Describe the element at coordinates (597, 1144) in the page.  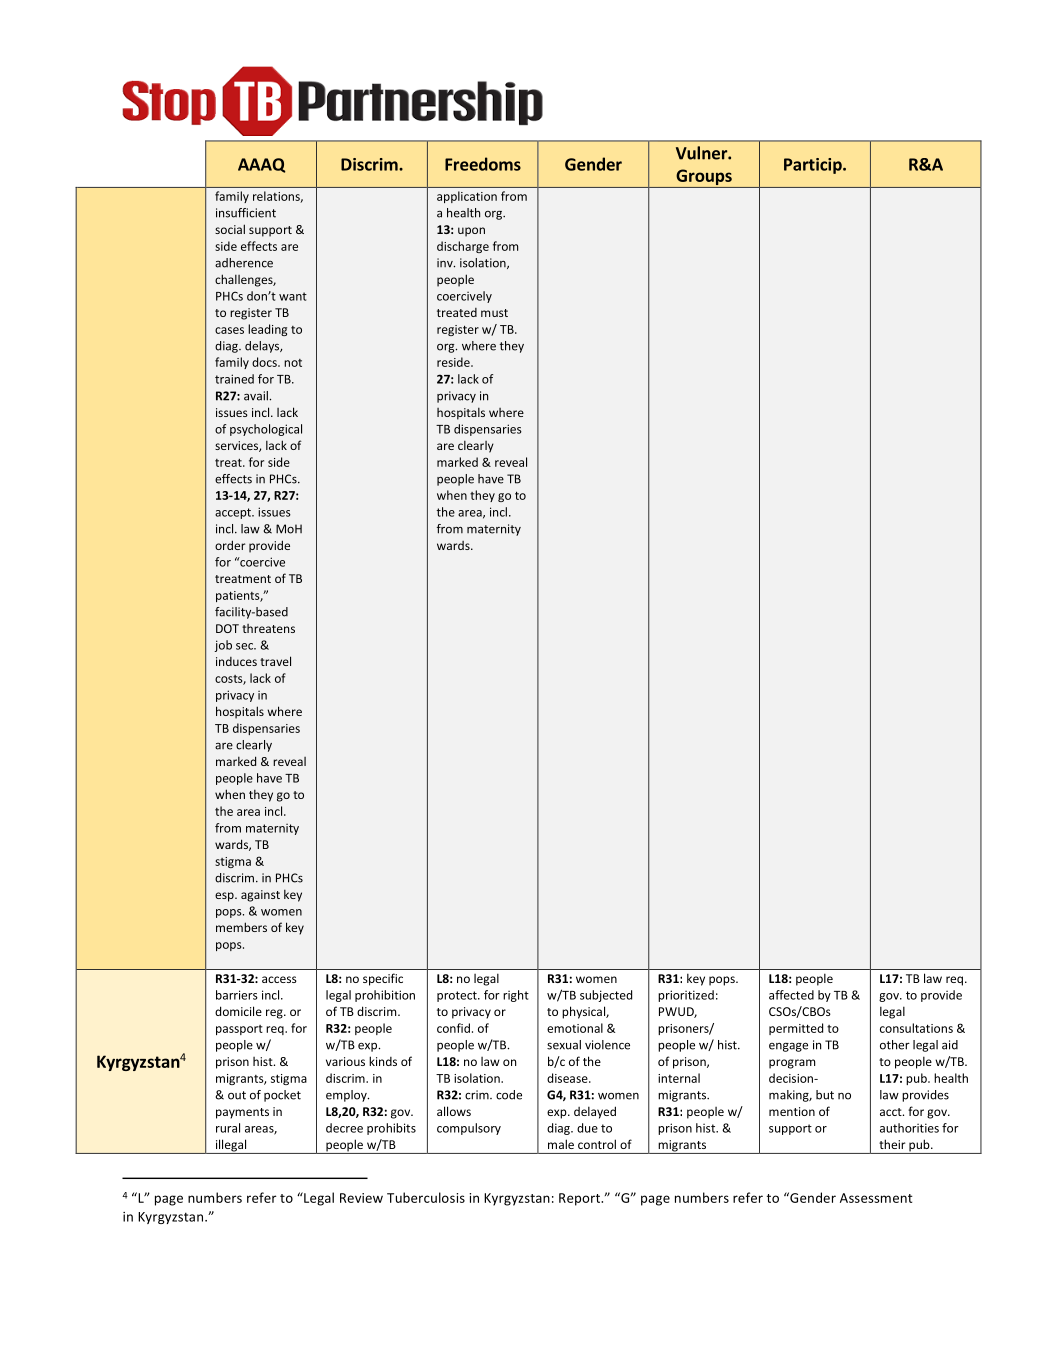
I see `control` at that location.
